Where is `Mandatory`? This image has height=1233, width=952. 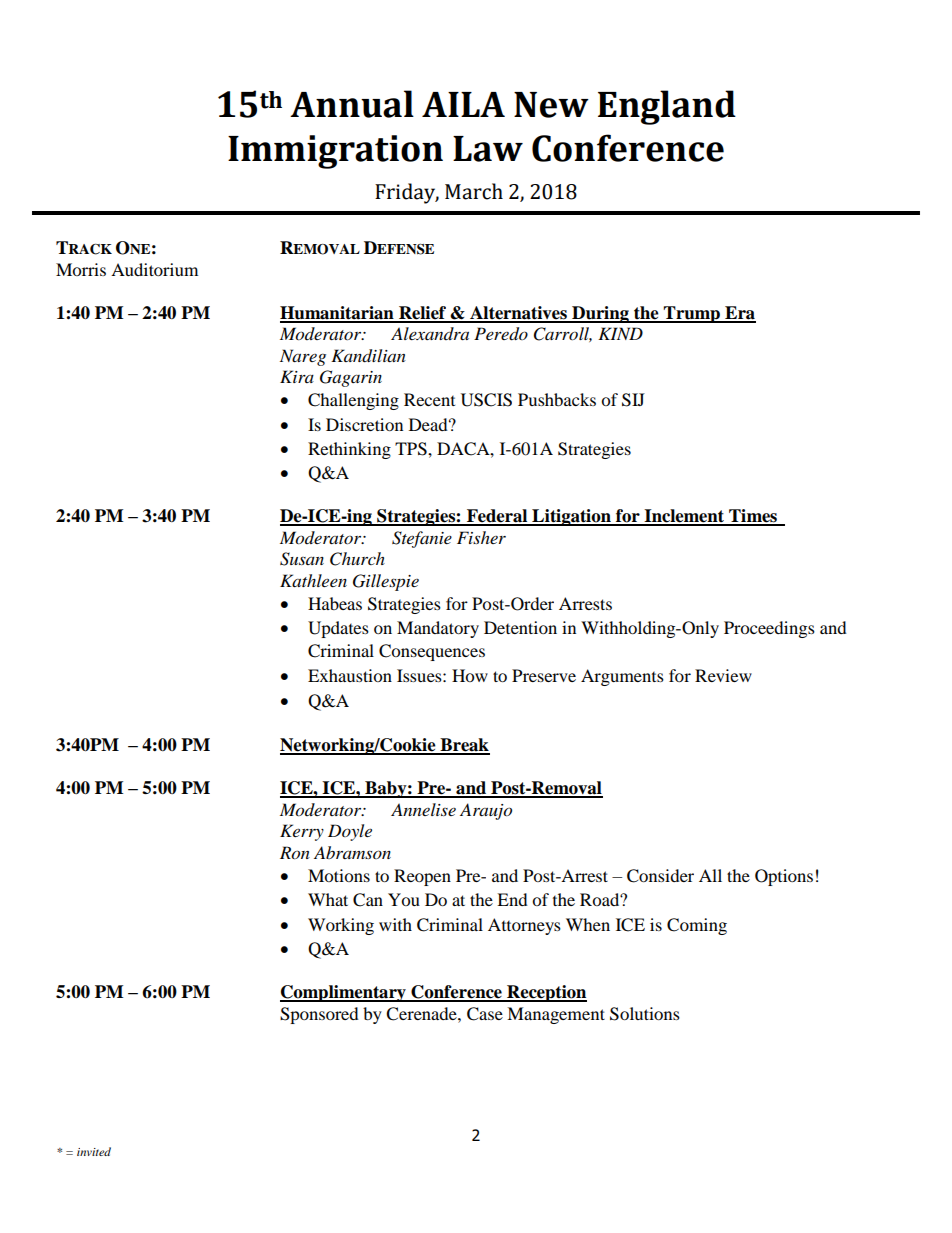
Mandatory is located at coordinates (438, 629).
